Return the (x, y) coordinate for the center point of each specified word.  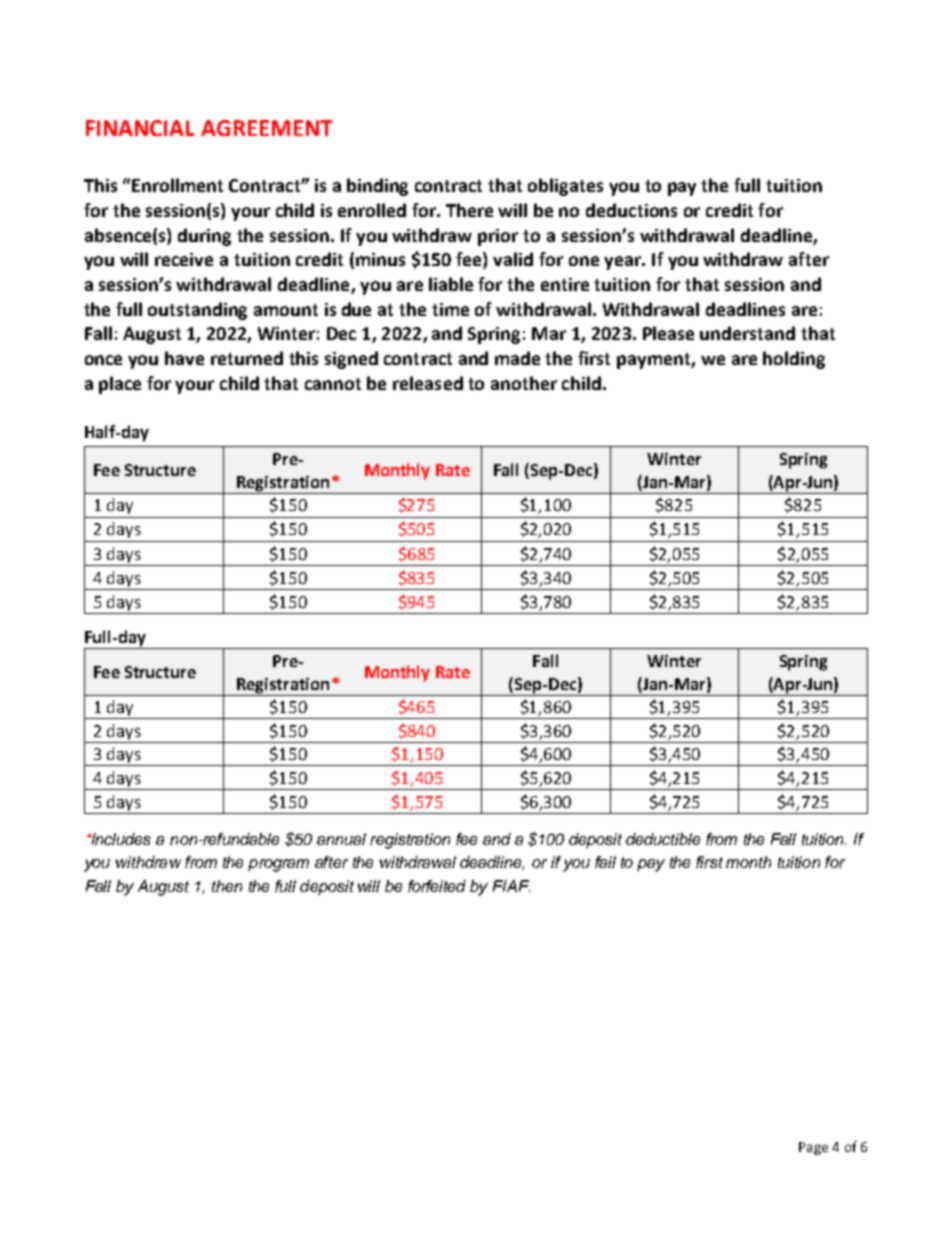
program (278, 865)
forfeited (437, 886)
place (120, 385)
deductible (663, 839)
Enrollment (177, 185)
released (428, 383)
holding (794, 360)
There (469, 210)
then (227, 886)
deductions (631, 210)
